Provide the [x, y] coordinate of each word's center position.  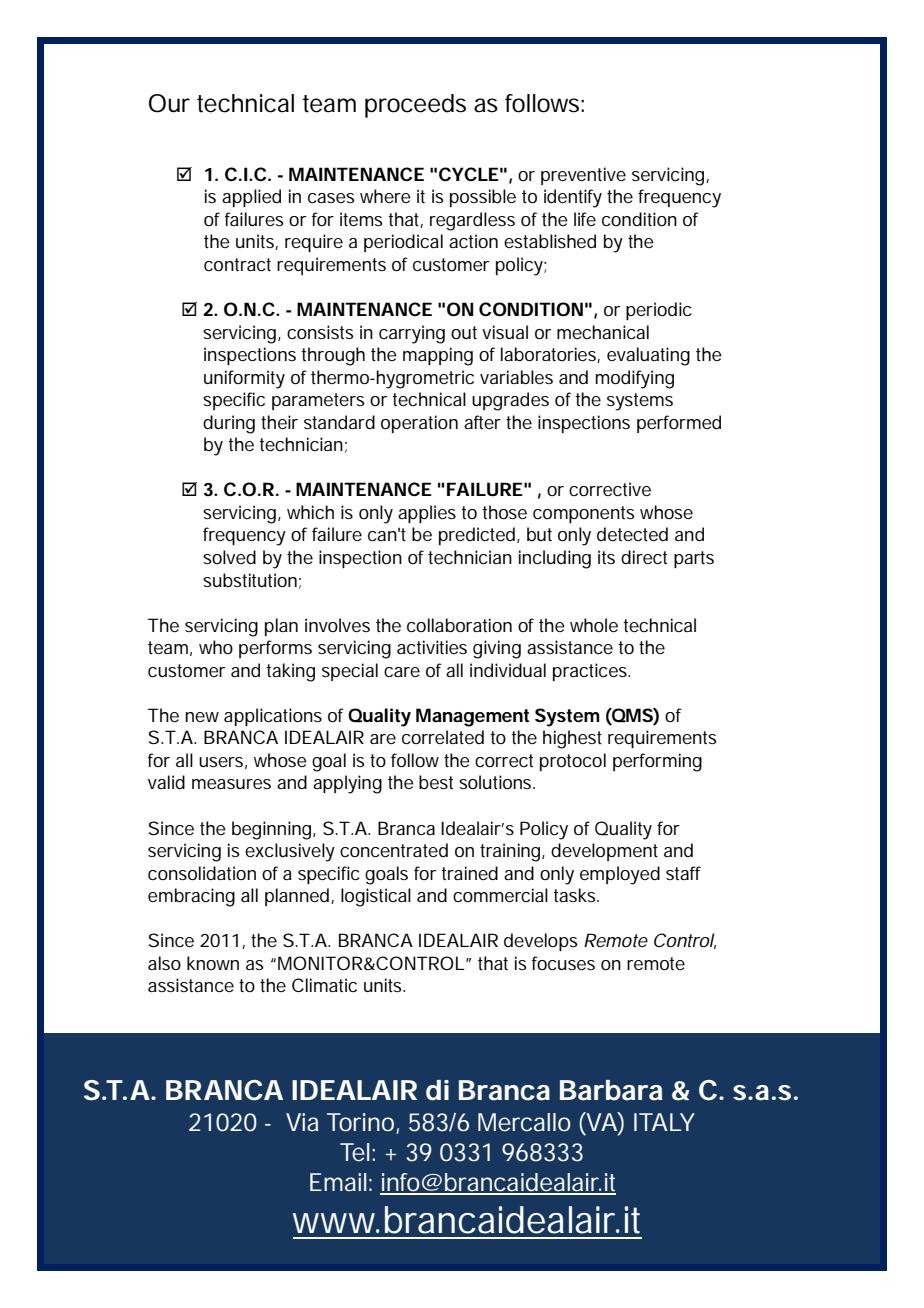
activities [432, 647]
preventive [583, 176]
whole [594, 625]
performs [275, 649]
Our [169, 103]
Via [302, 1122]
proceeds [415, 106]
